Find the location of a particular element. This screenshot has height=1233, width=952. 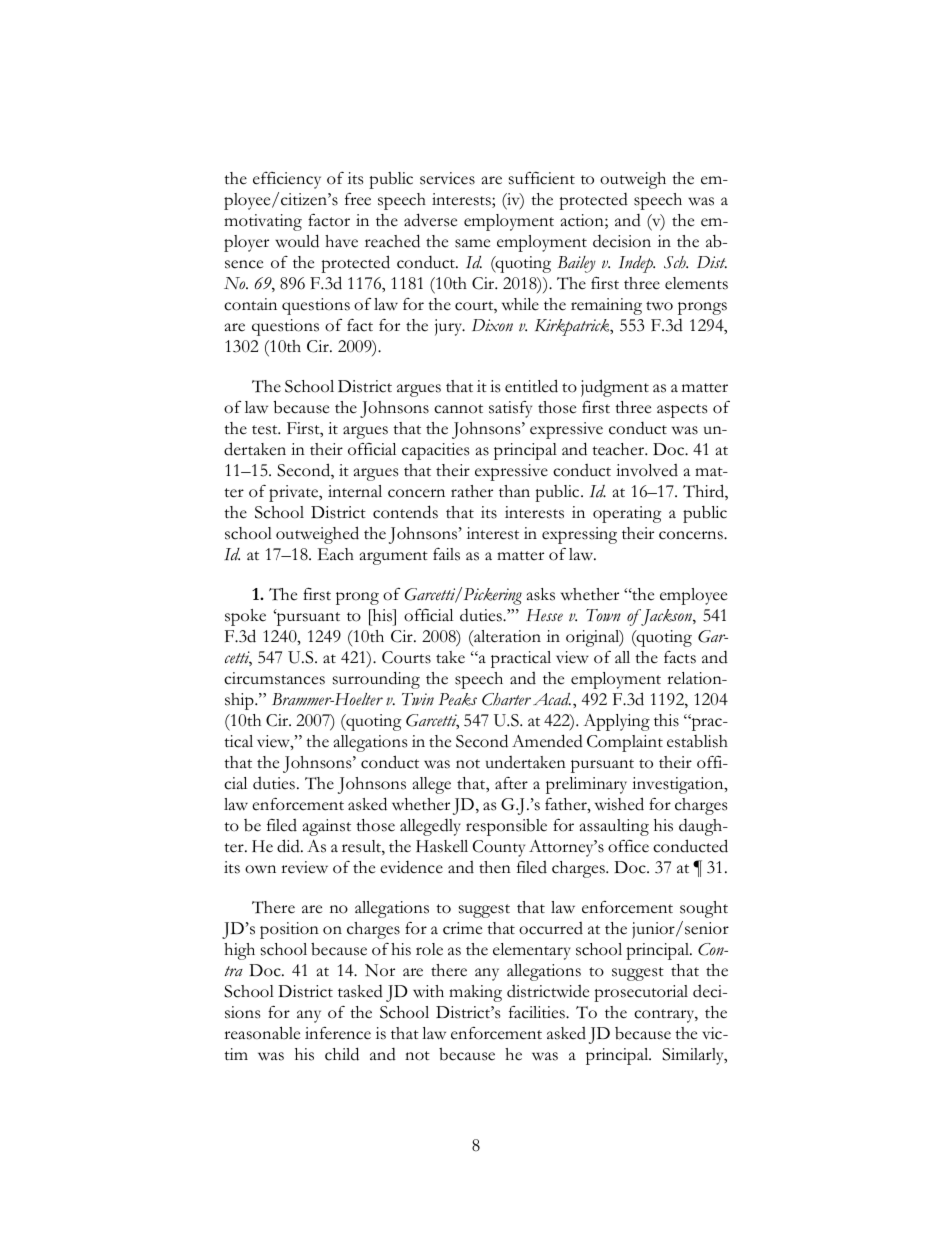

Bailey is located at coordinates (577, 264).
